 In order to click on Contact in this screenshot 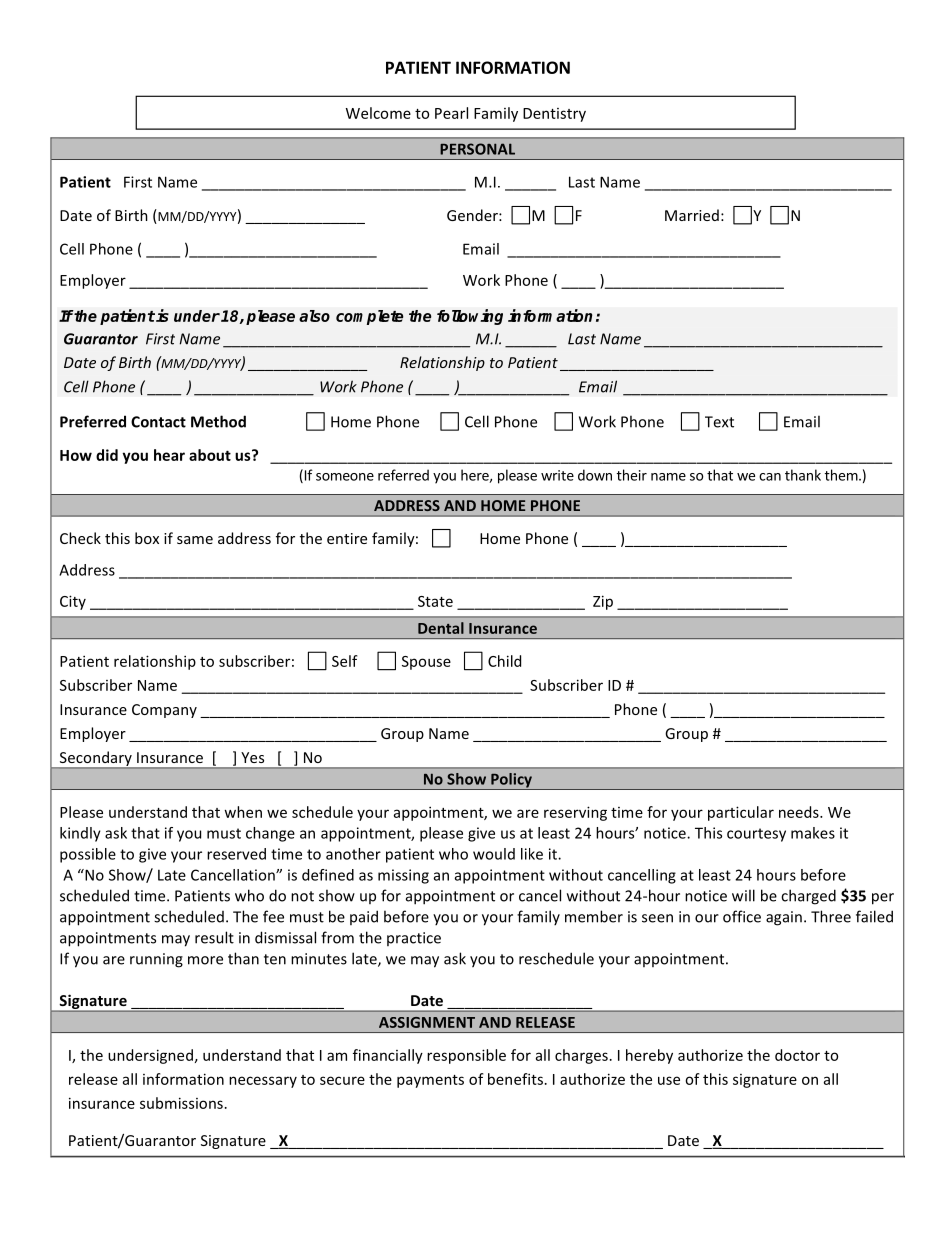, I will do `click(158, 422)`.
